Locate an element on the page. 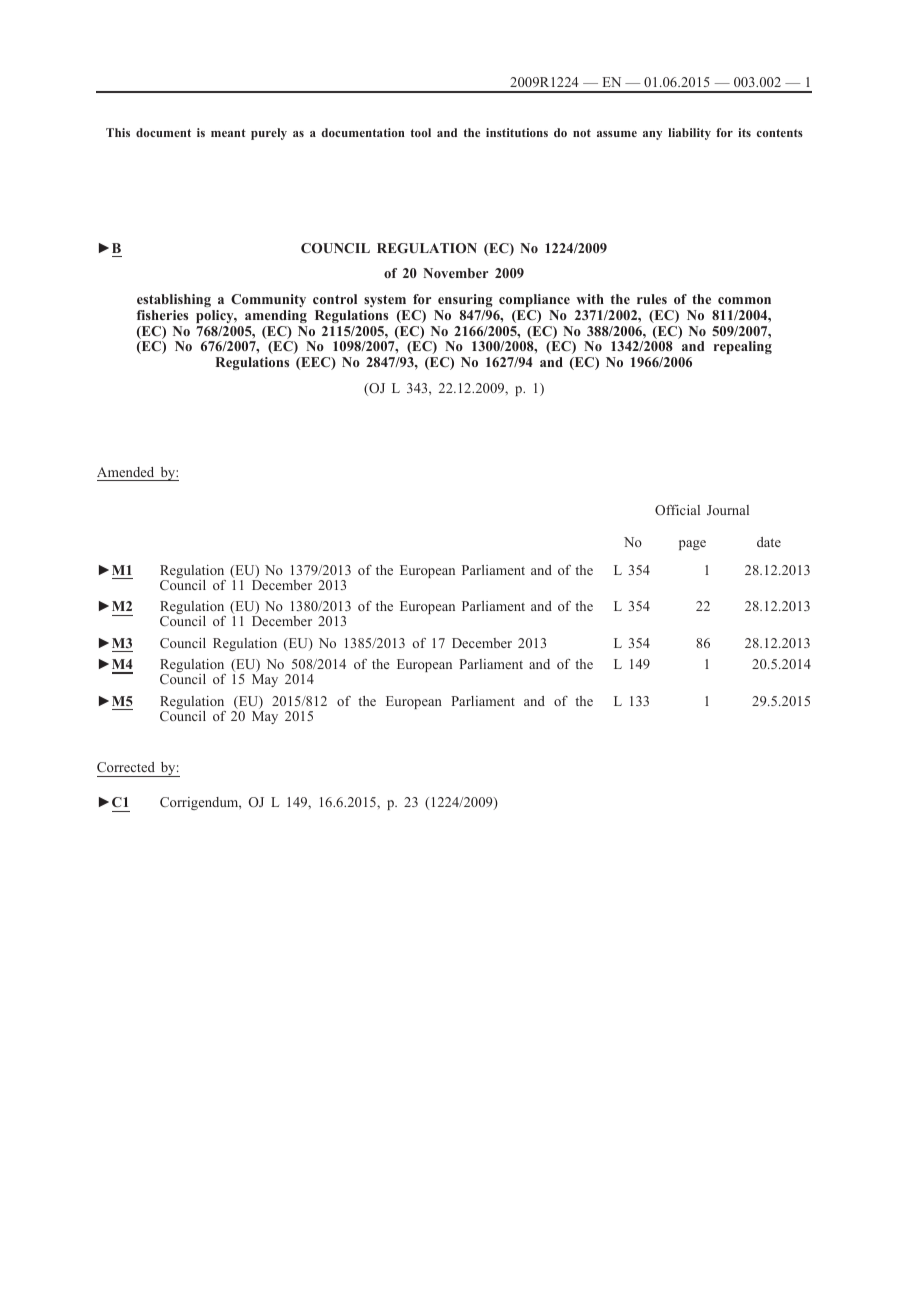 This image has width=924, height=1308. ensuring is located at coordinates (465, 300).
